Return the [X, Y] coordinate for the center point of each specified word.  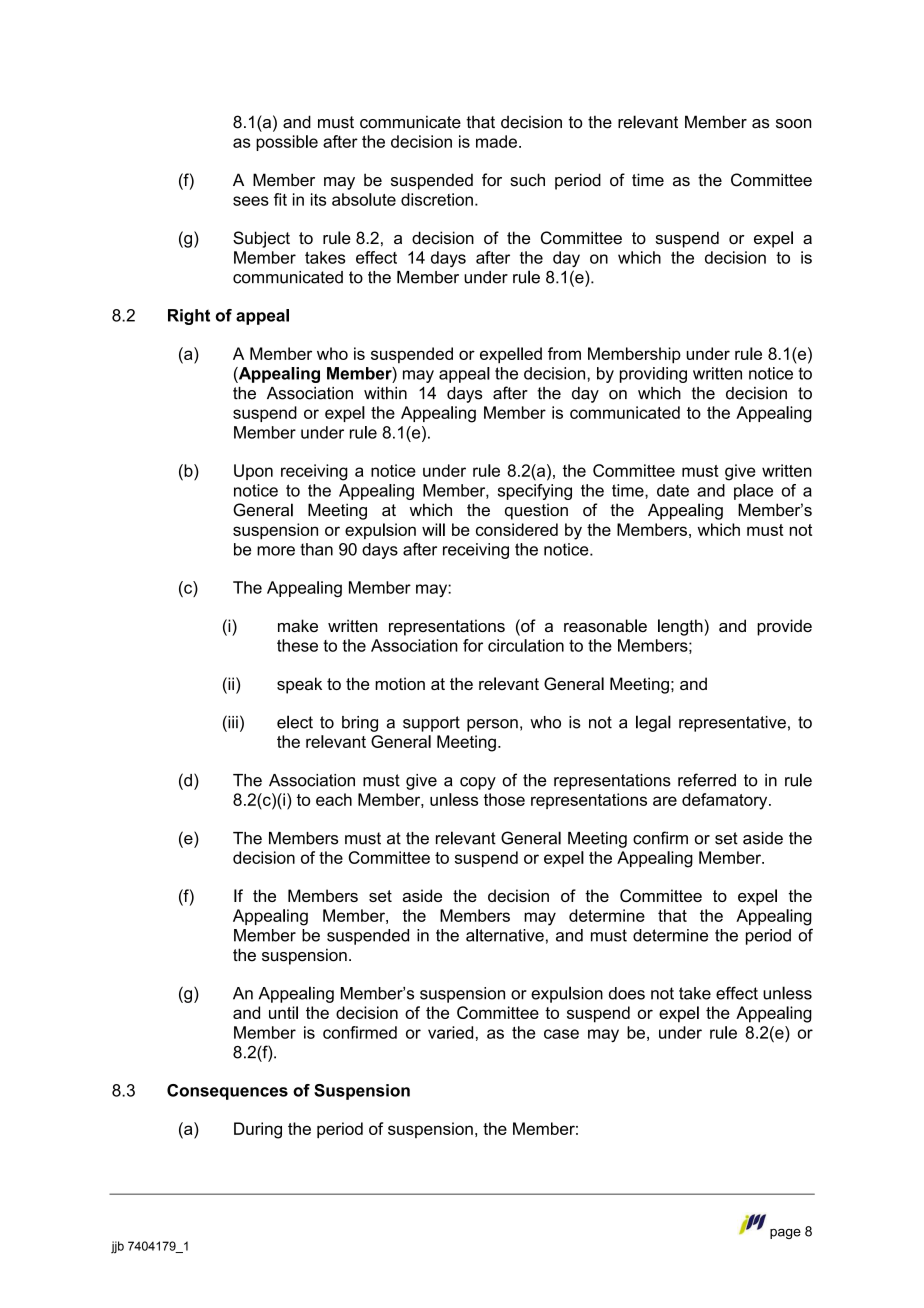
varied [450, 1032]
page [785, 1234]
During [258, 1130]
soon [793, 124]
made [496, 141]
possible [287, 143]
